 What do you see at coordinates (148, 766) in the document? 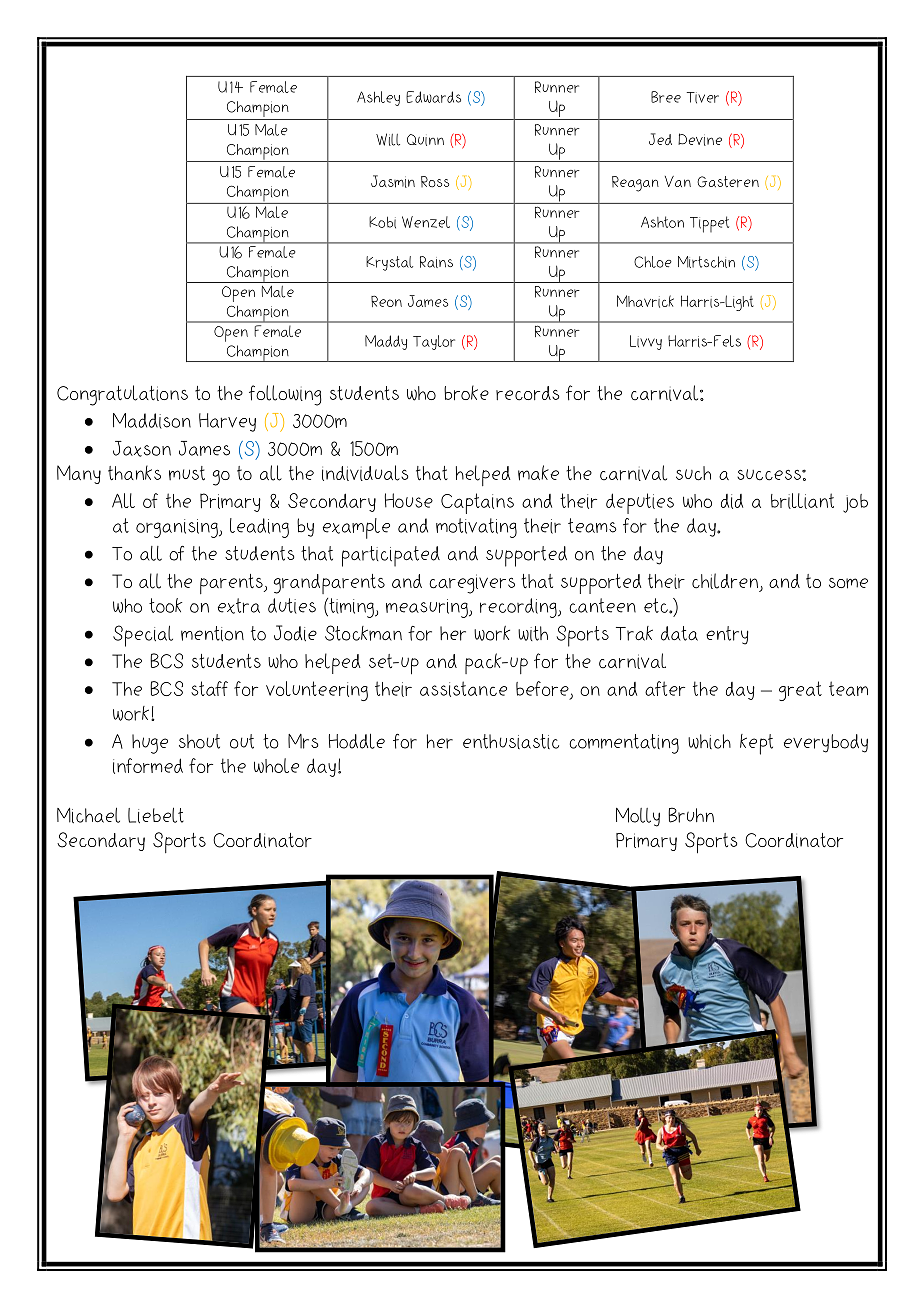
I see `informed` at bounding box center [148, 766].
